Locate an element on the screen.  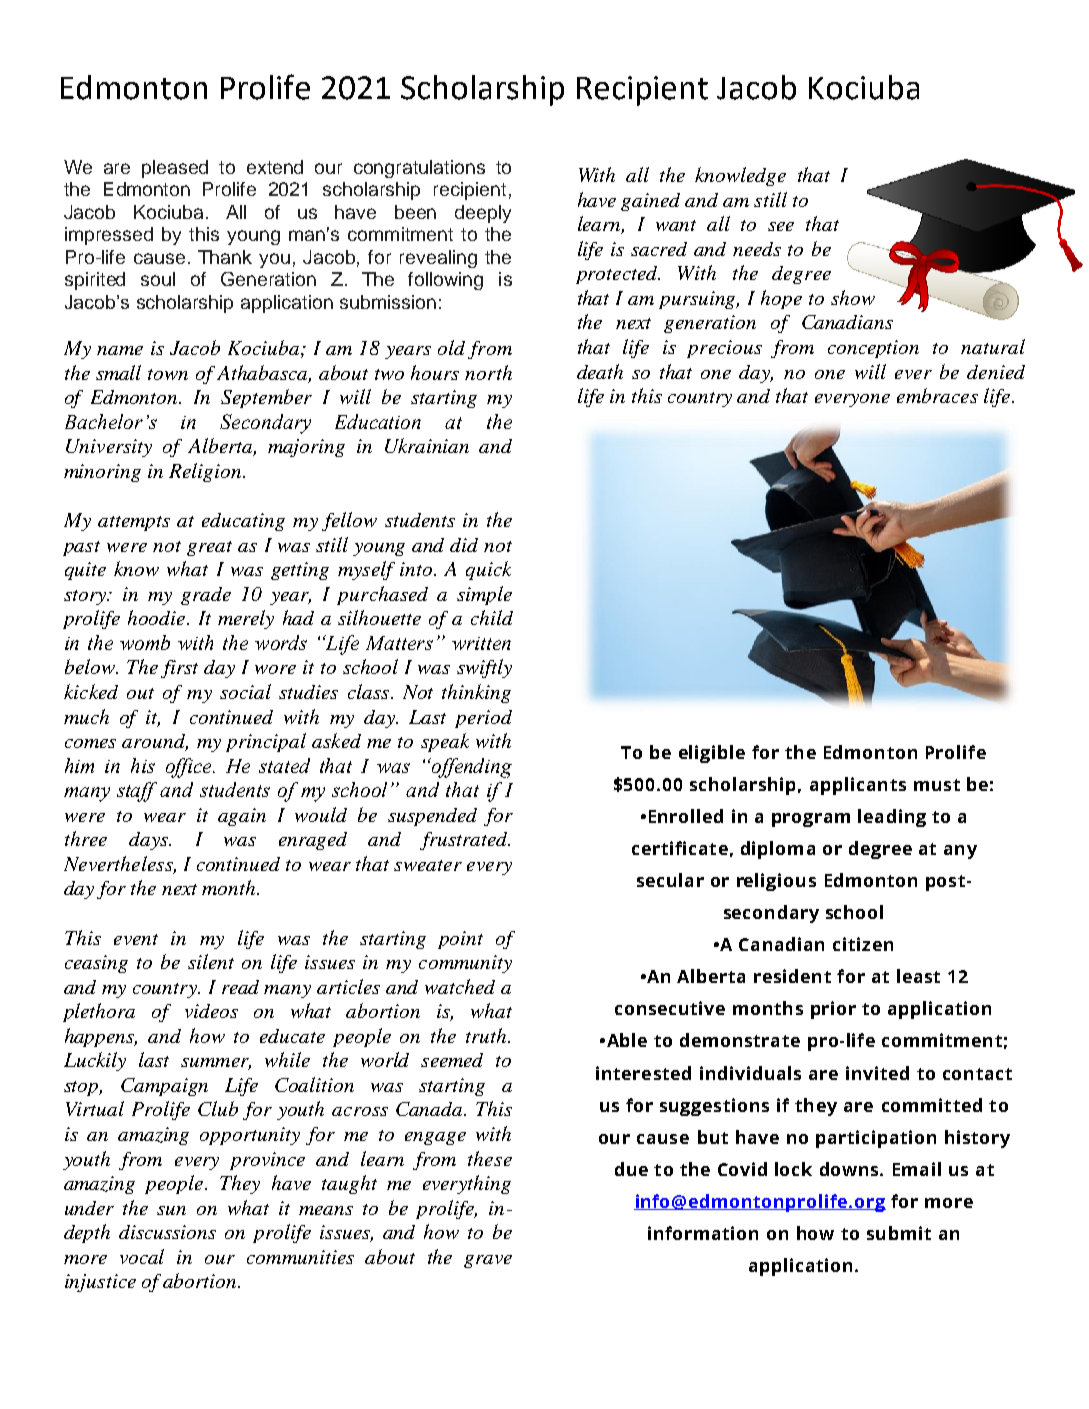
needs is located at coordinates (757, 249).
